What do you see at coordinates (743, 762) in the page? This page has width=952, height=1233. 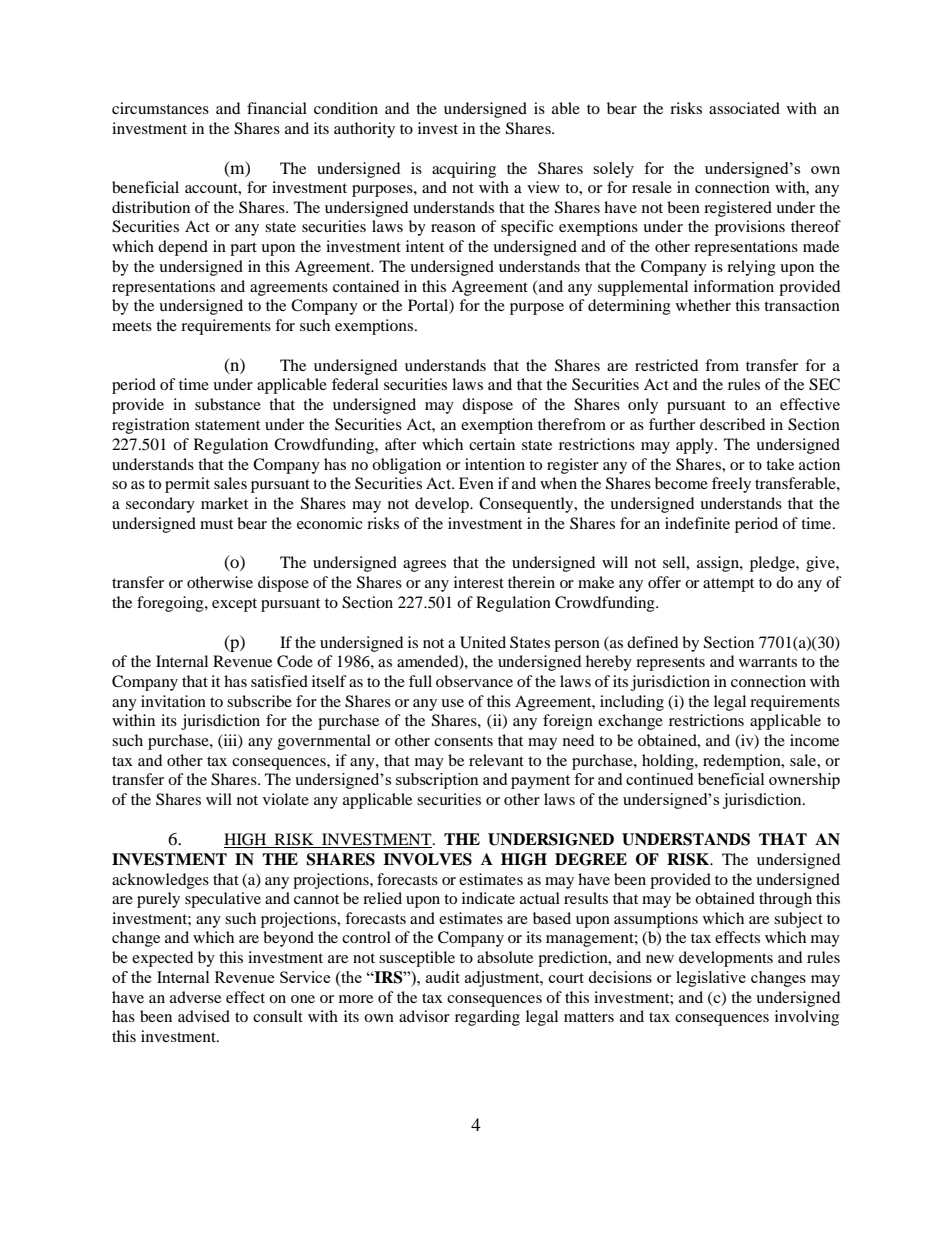 I see `redemption` at bounding box center [743, 762].
